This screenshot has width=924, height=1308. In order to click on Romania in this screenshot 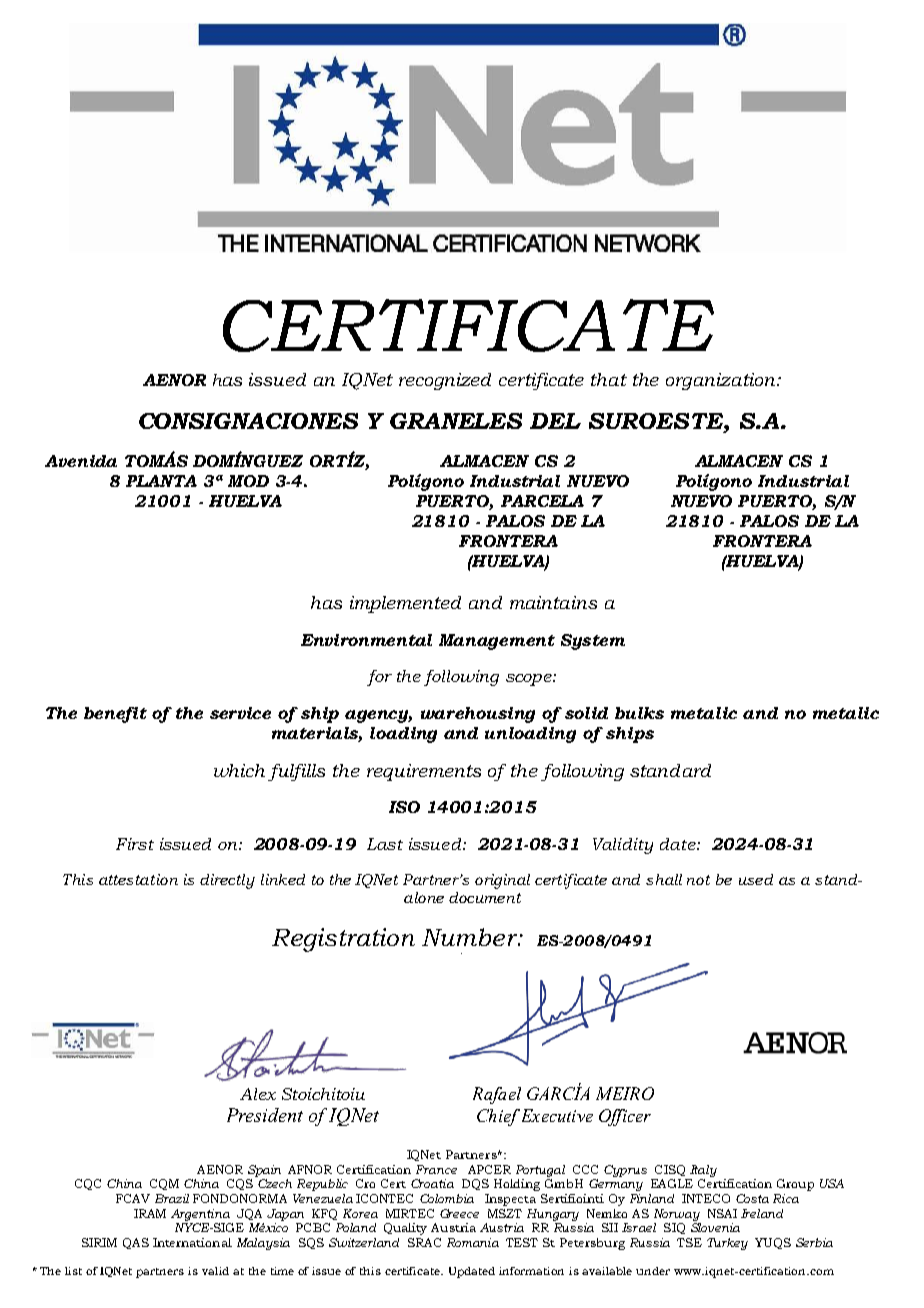, I will do `click(473, 1242)`.
